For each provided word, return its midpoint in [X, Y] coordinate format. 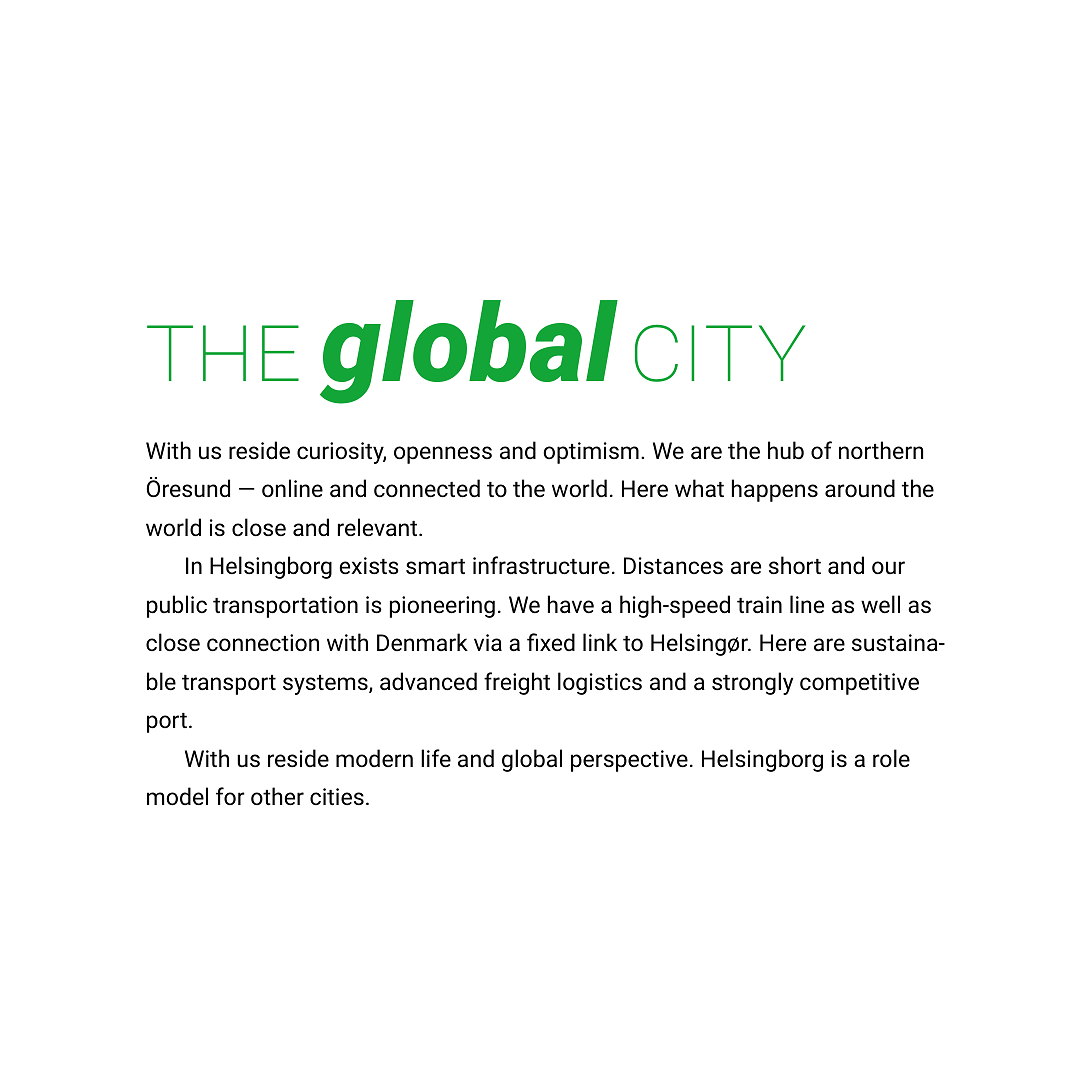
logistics [600, 683]
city [720, 353]
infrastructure [541, 565]
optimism [591, 453]
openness [443, 455]
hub [786, 450]
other [277, 796]
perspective [629, 761]
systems [326, 685]
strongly [752, 683]
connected [427, 488]
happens [775, 490]
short [795, 565]
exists [369, 566]
